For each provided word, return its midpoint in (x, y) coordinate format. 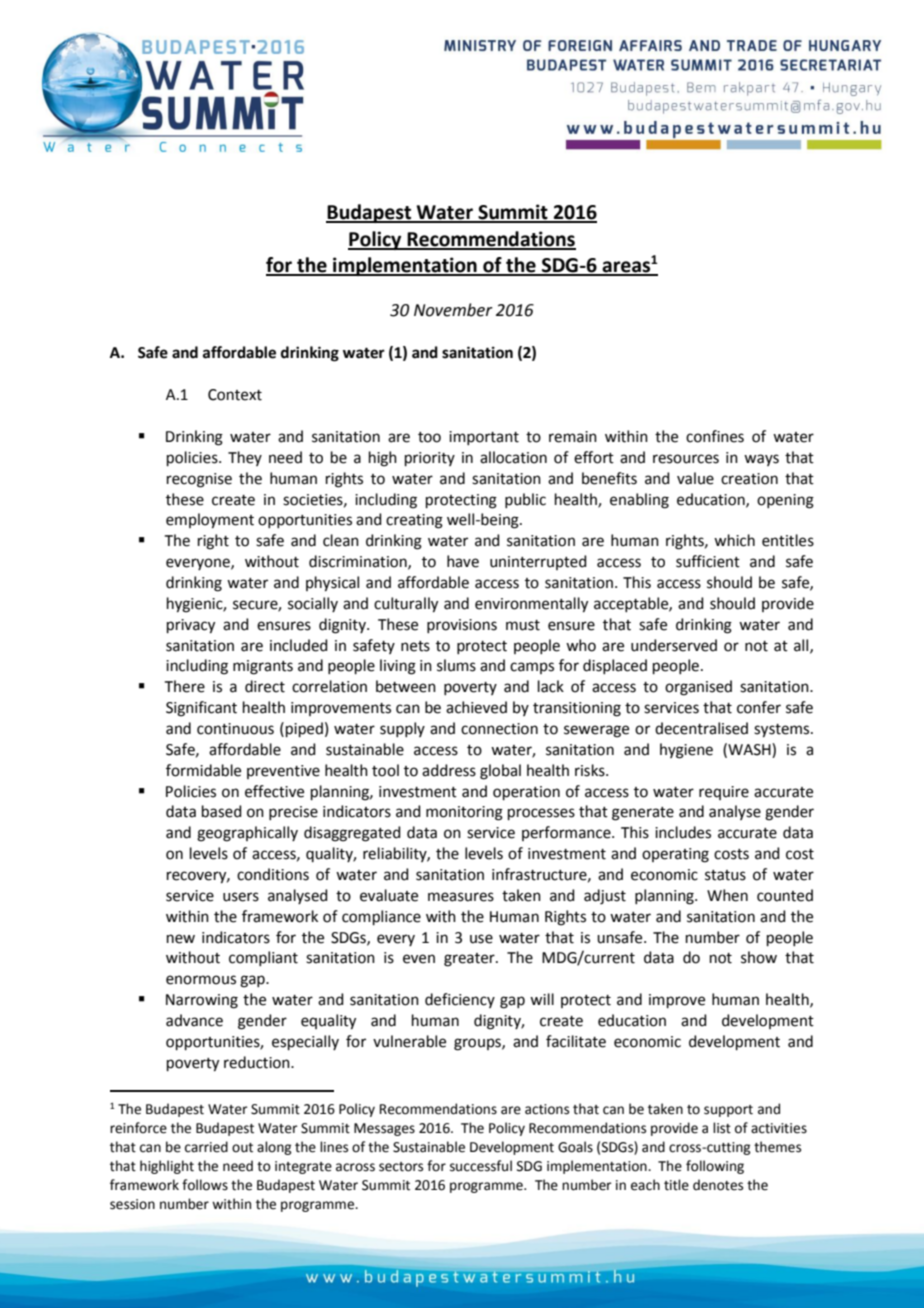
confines (715, 436)
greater (470, 960)
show (759, 957)
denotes (718, 1185)
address (449, 770)
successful (481, 1166)
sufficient (708, 561)
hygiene (686, 751)
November (453, 310)
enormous (201, 980)
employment (210, 521)
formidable (203, 770)
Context (235, 395)
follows (205, 1185)
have (463, 561)
